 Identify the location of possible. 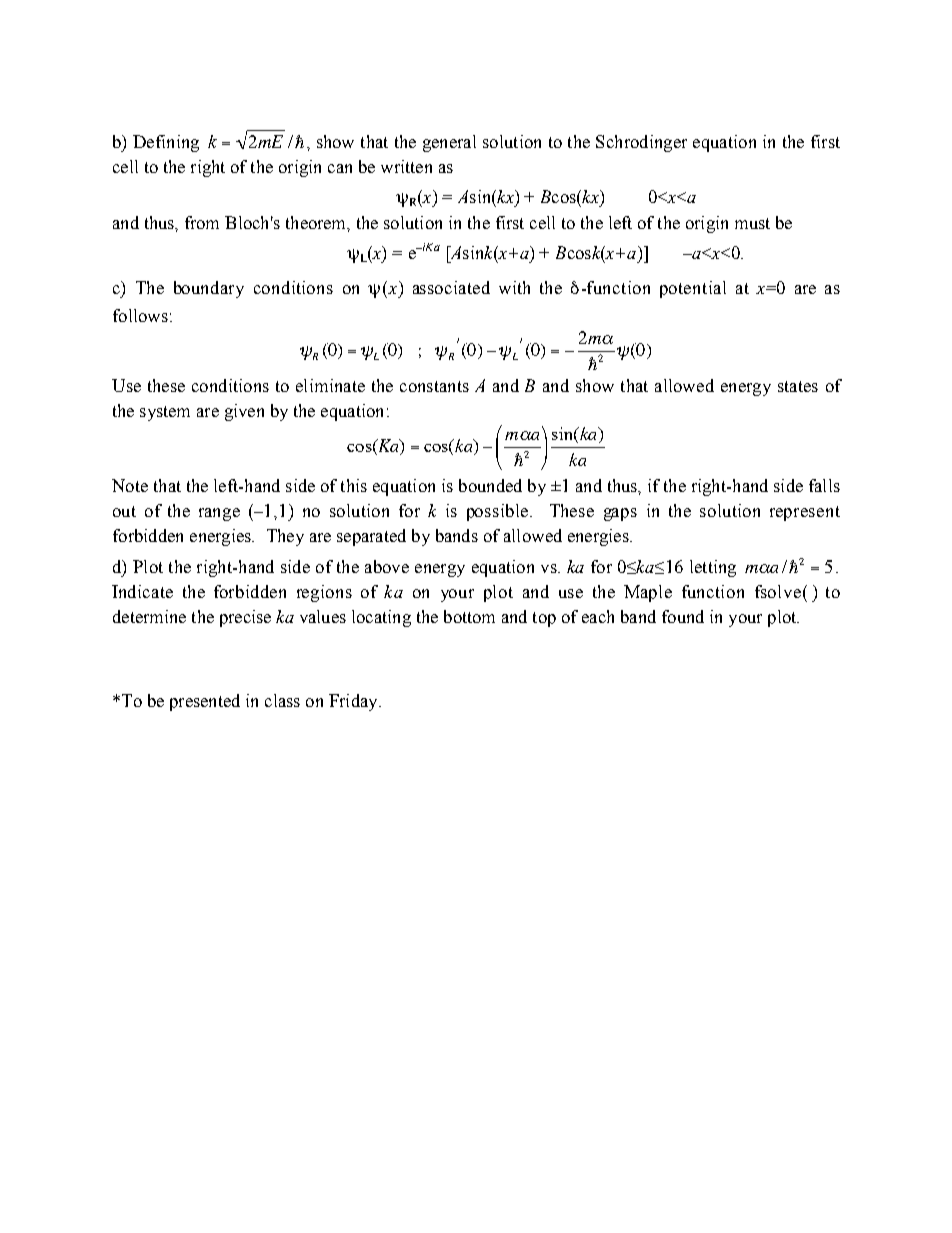
(499, 512).
